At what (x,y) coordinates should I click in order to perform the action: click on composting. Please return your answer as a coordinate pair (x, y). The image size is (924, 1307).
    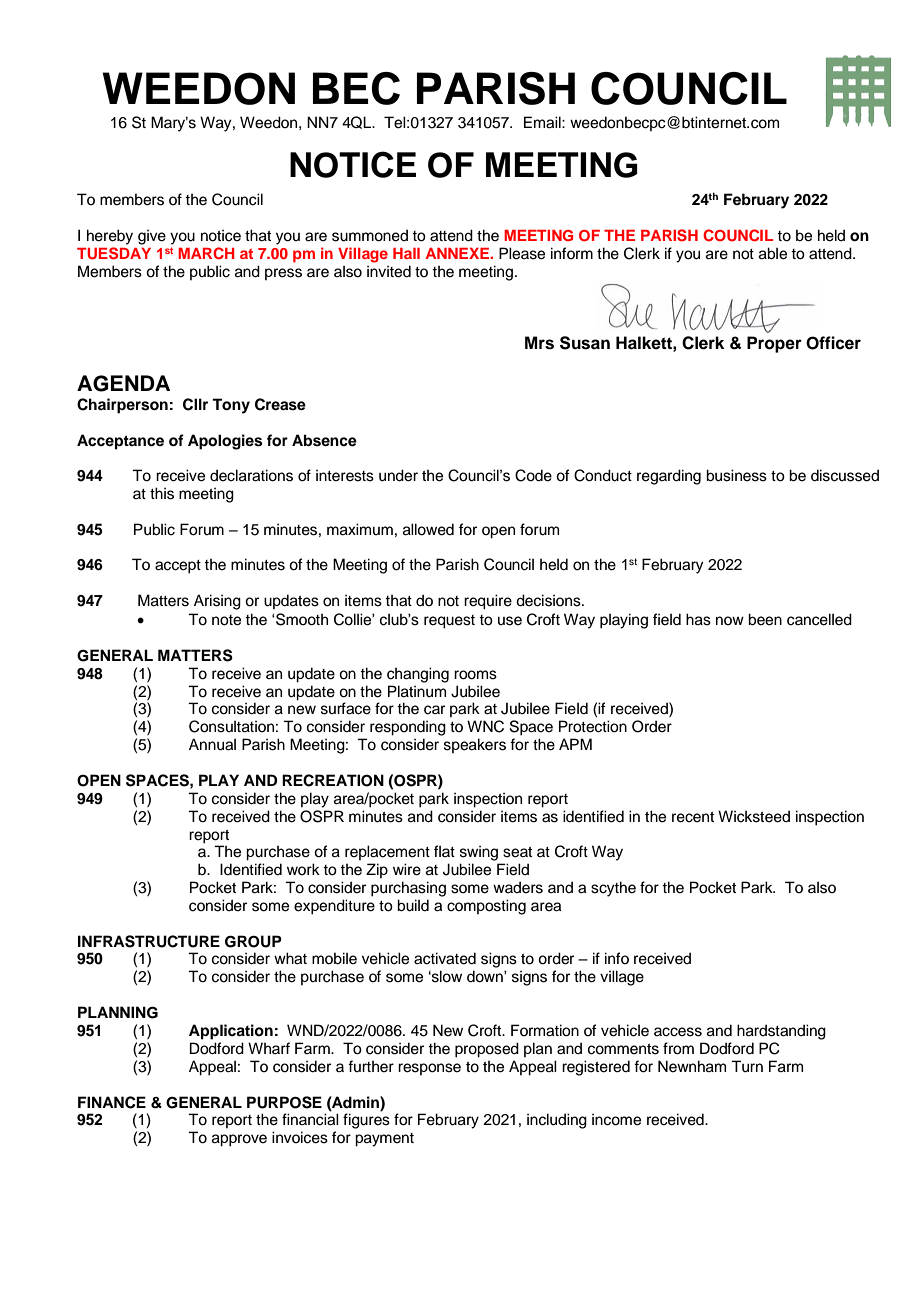
    Looking at the image, I should click on (486, 907).
